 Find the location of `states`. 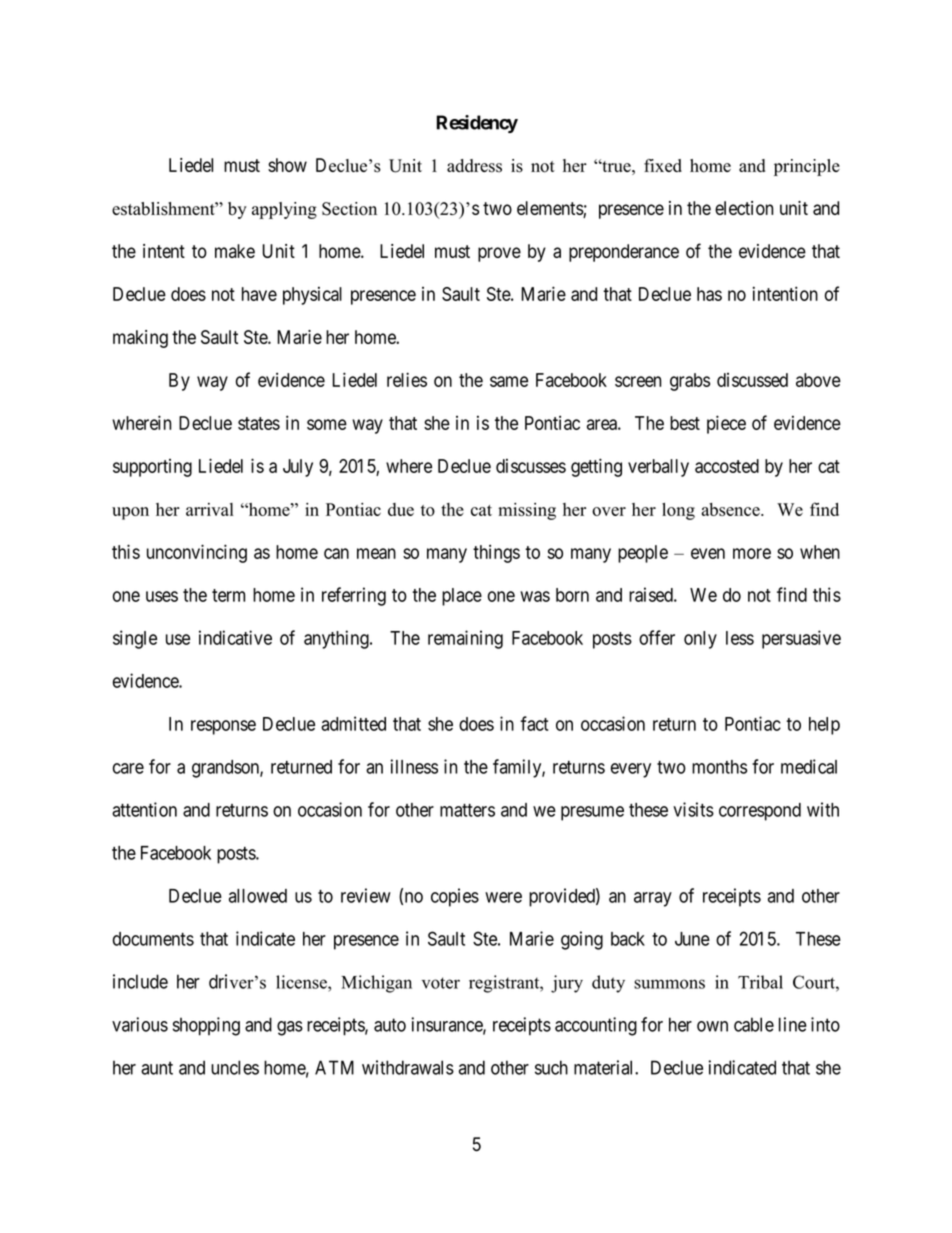

states is located at coordinates (259, 423).
